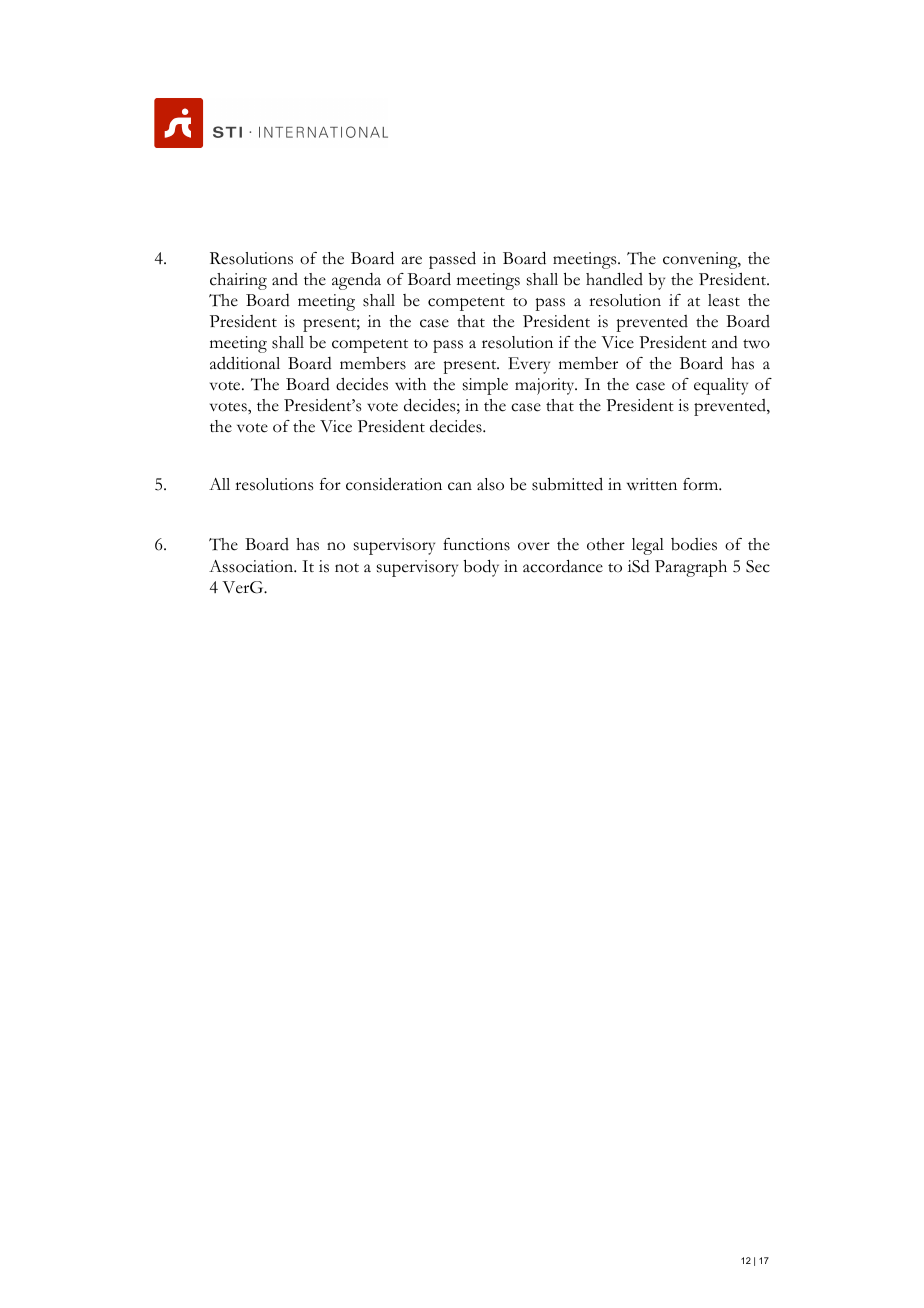  What do you see at coordinates (394, 484) in the image?
I see `consideration` at bounding box center [394, 484].
